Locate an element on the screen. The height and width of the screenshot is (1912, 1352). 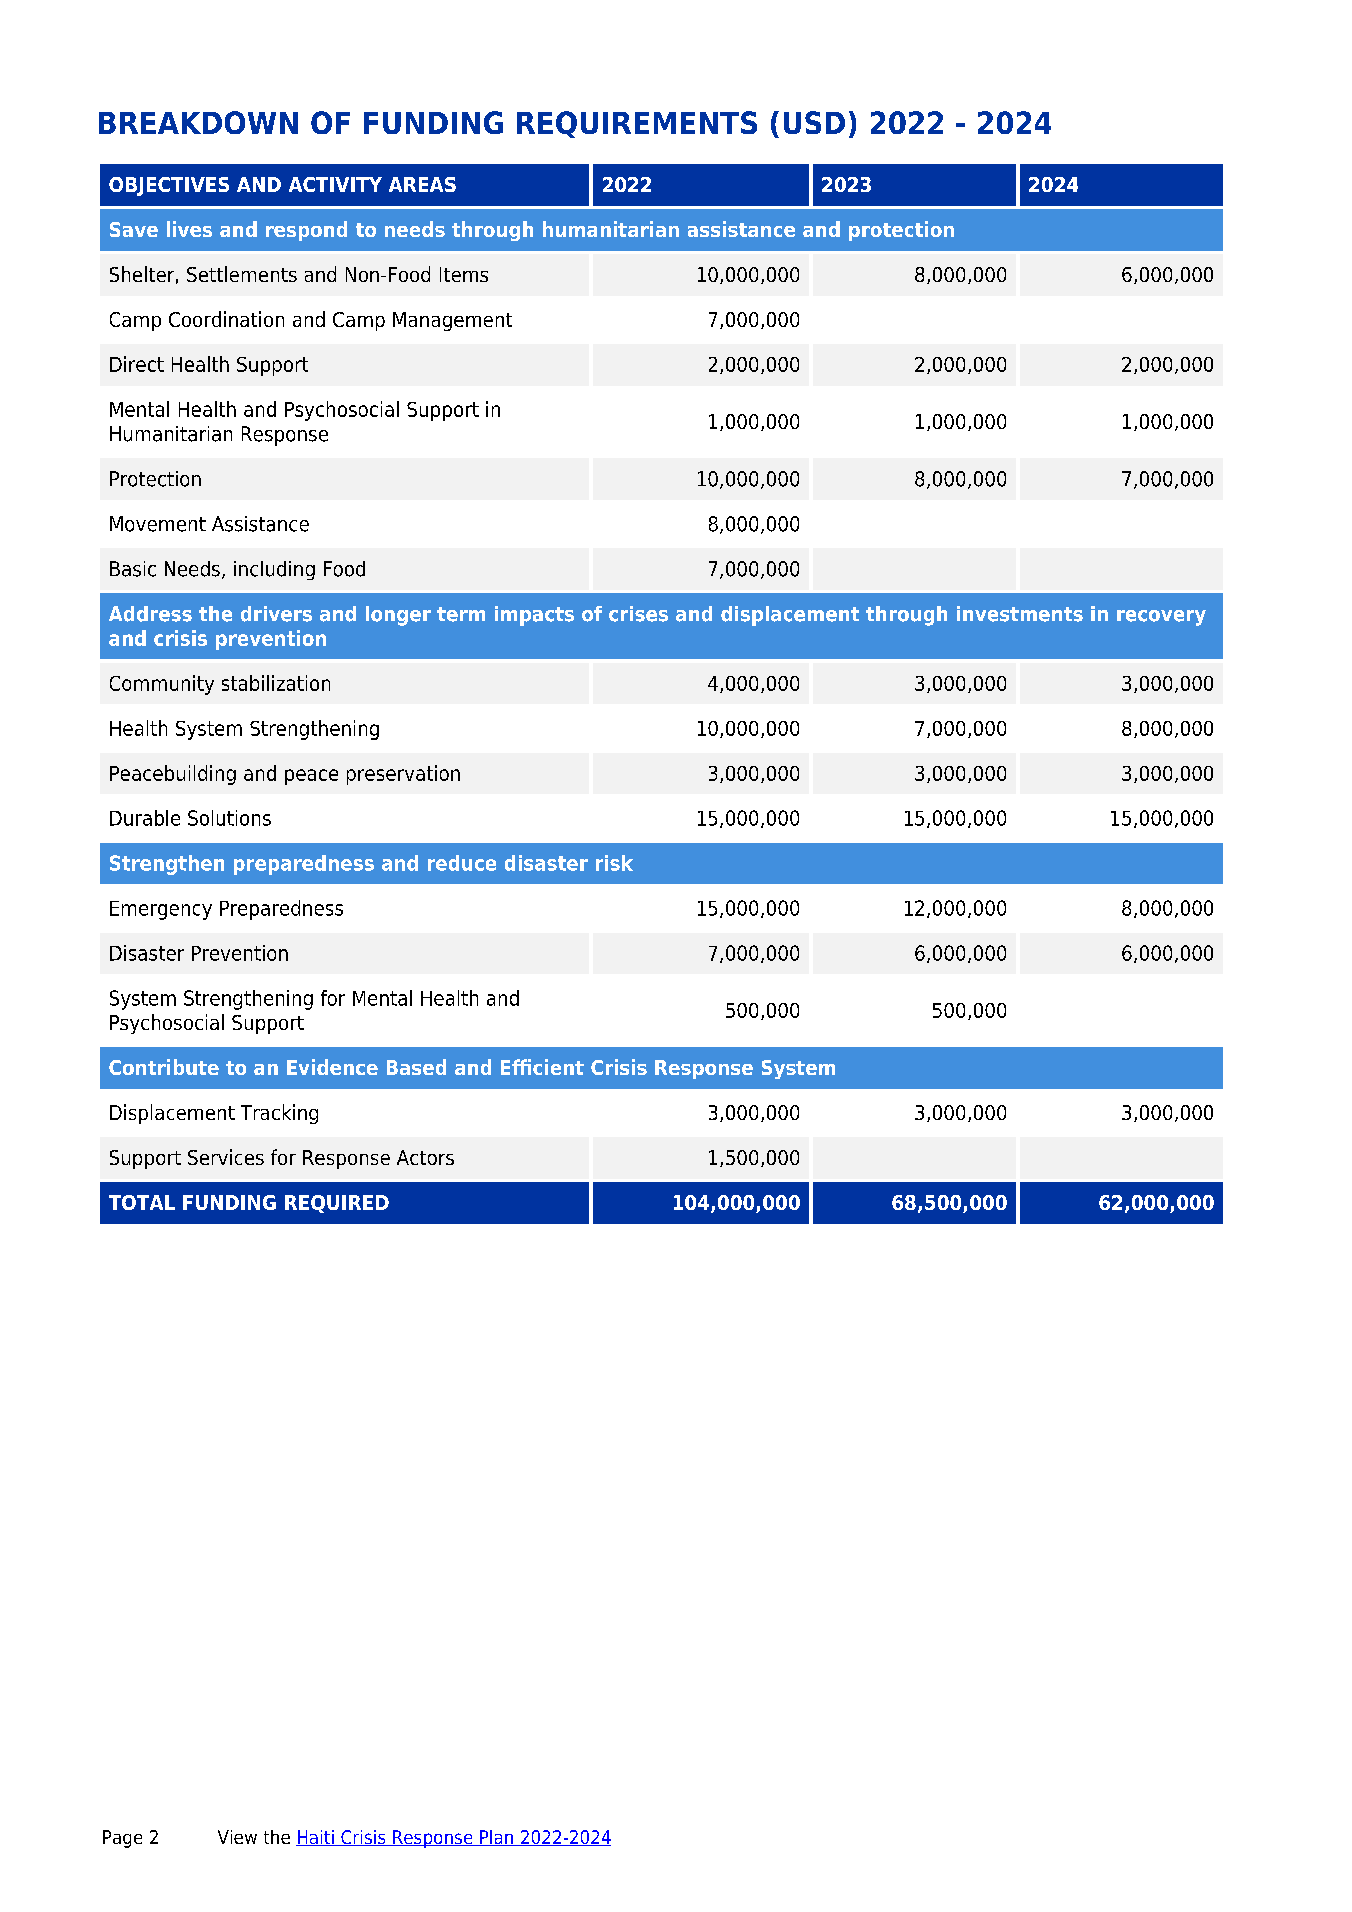
BREAKDOWN is located at coordinates (198, 122).
